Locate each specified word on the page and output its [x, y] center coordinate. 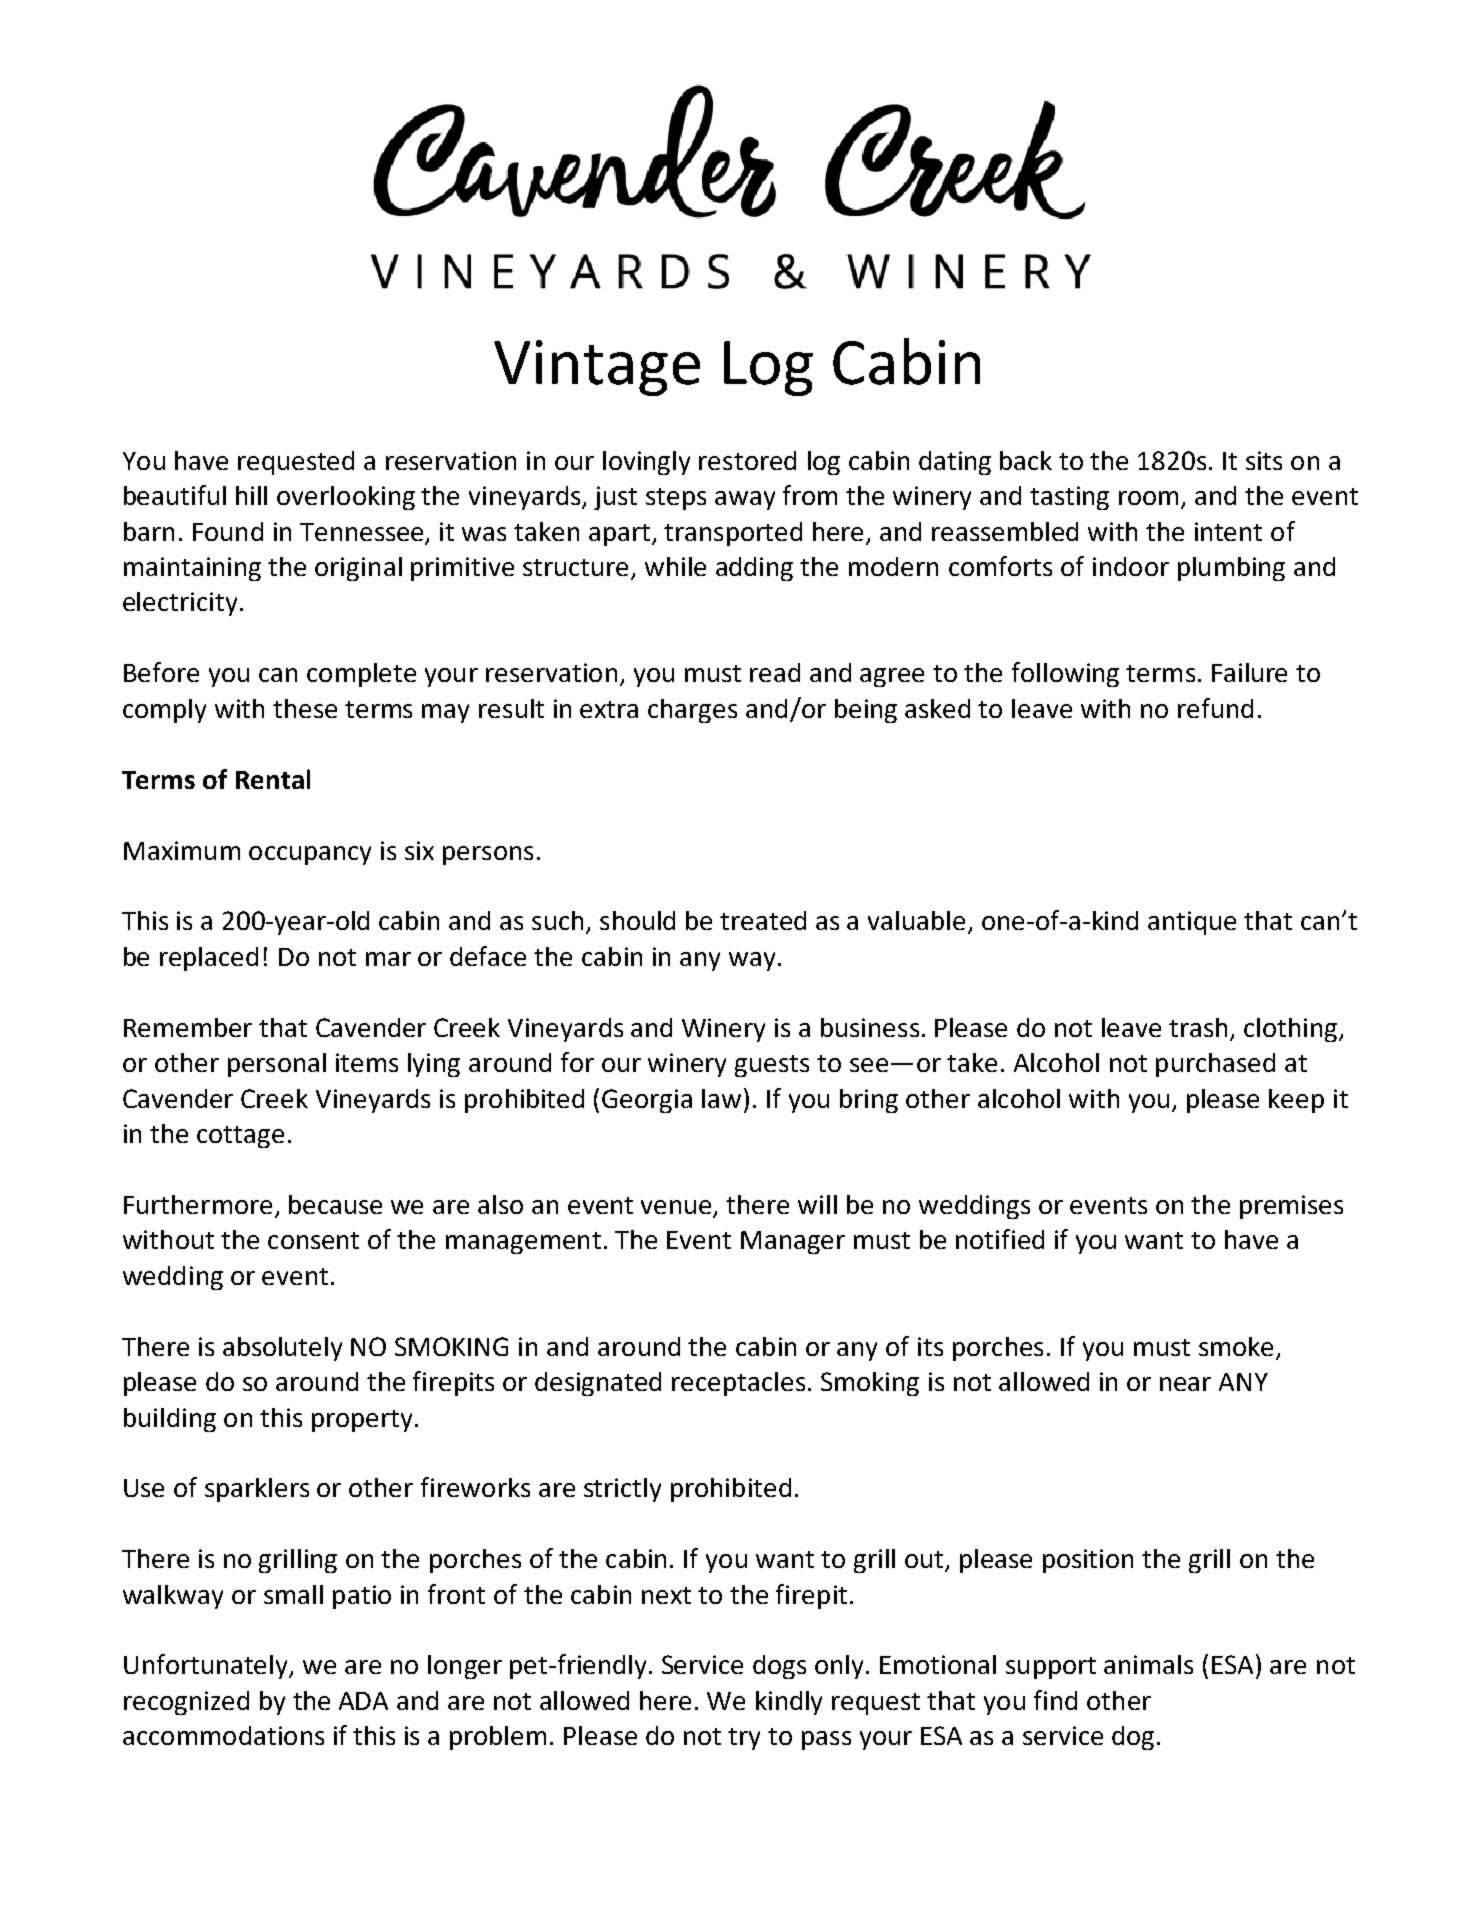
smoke [1236, 1346]
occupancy [310, 855]
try [744, 1739]
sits [1264, 460]
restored [747, 460]
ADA [363, 1701]
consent [313, 1240]
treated [763, 920]
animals [1148, 1664]
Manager [793, 1242]
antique [1192, 923]
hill [251, 495]
